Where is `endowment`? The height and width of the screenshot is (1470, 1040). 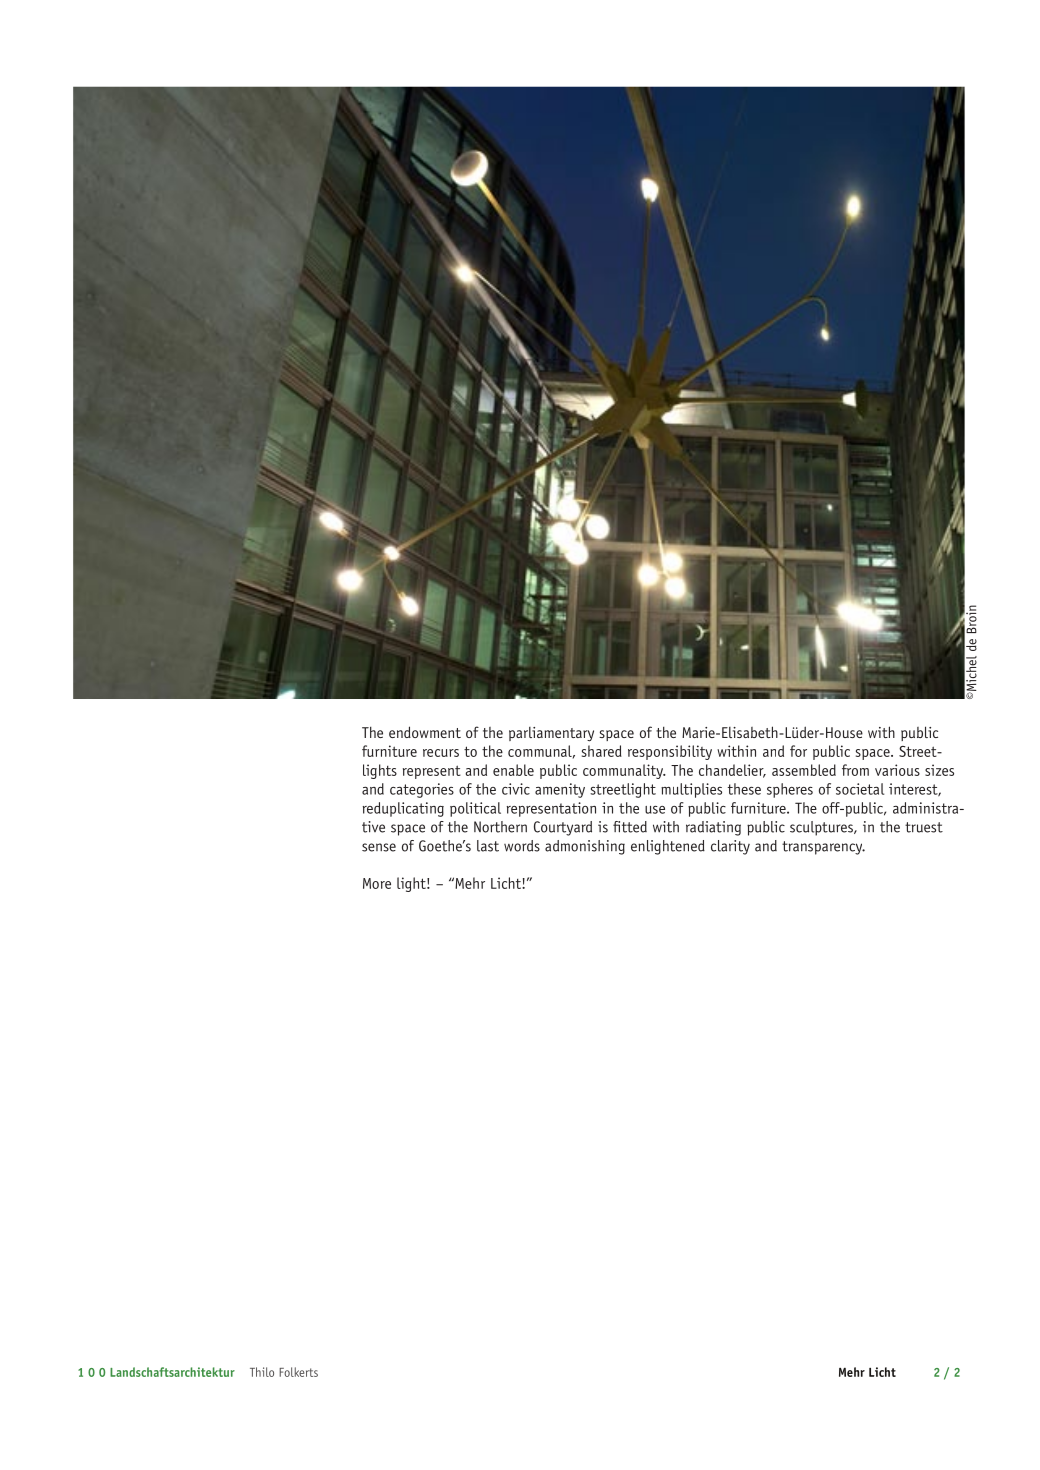 endowment is located at coordinates (425, 732).
